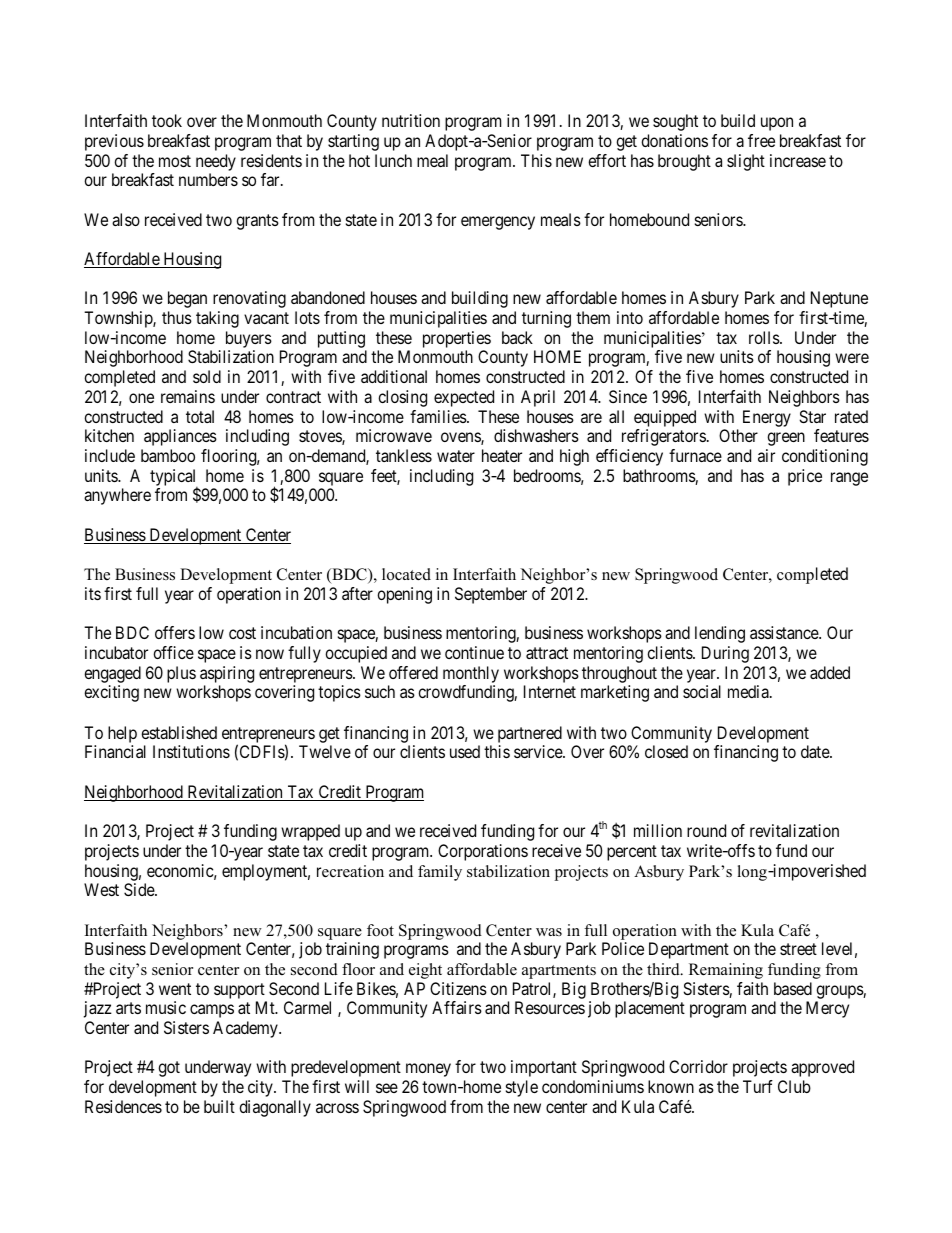  I want to click on free, so click(761, 140).
